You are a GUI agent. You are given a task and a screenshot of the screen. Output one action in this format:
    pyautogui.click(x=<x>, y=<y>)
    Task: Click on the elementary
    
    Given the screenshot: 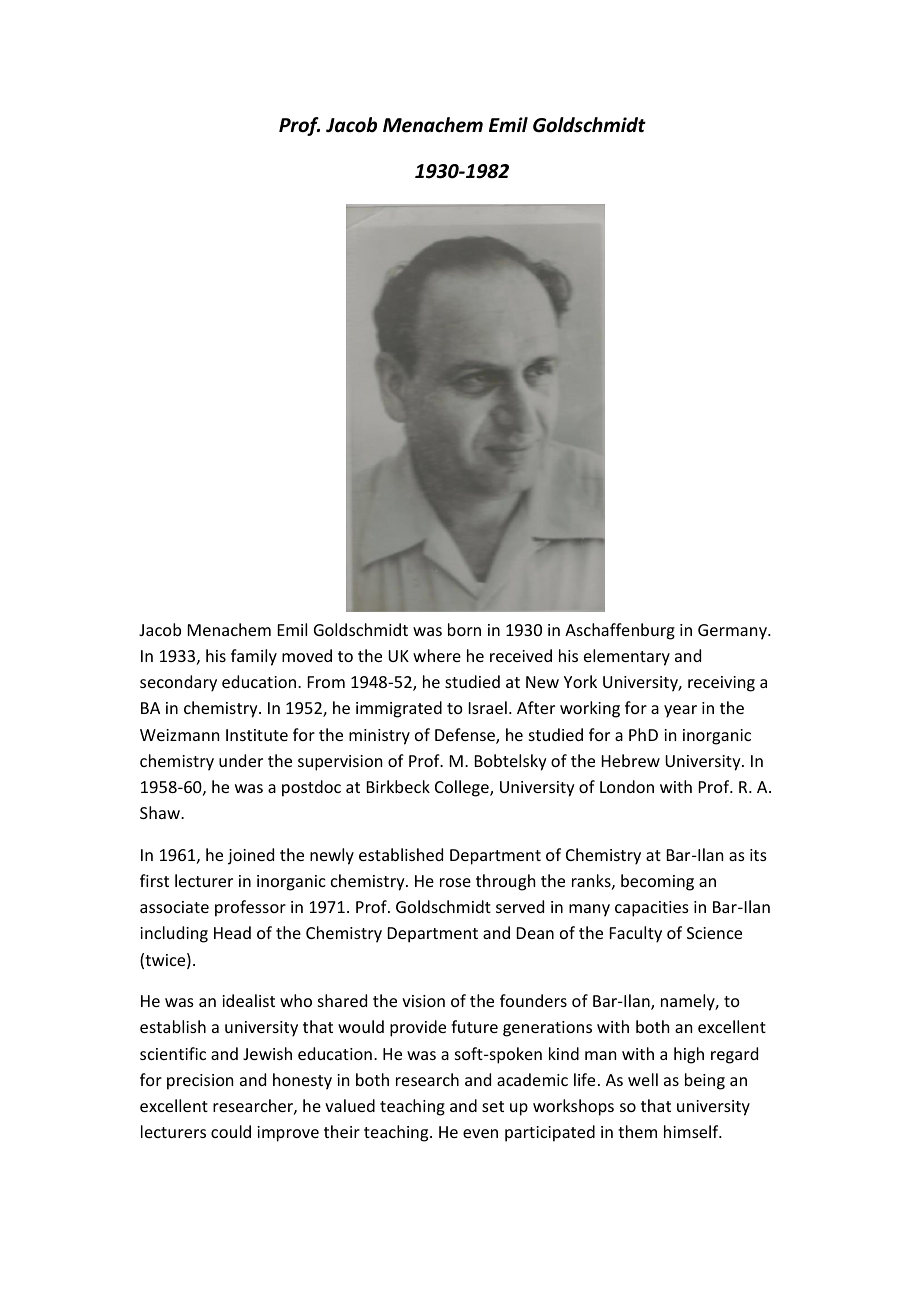 What is the action you would take?
    pyautogui.click(x=627, y=657)
